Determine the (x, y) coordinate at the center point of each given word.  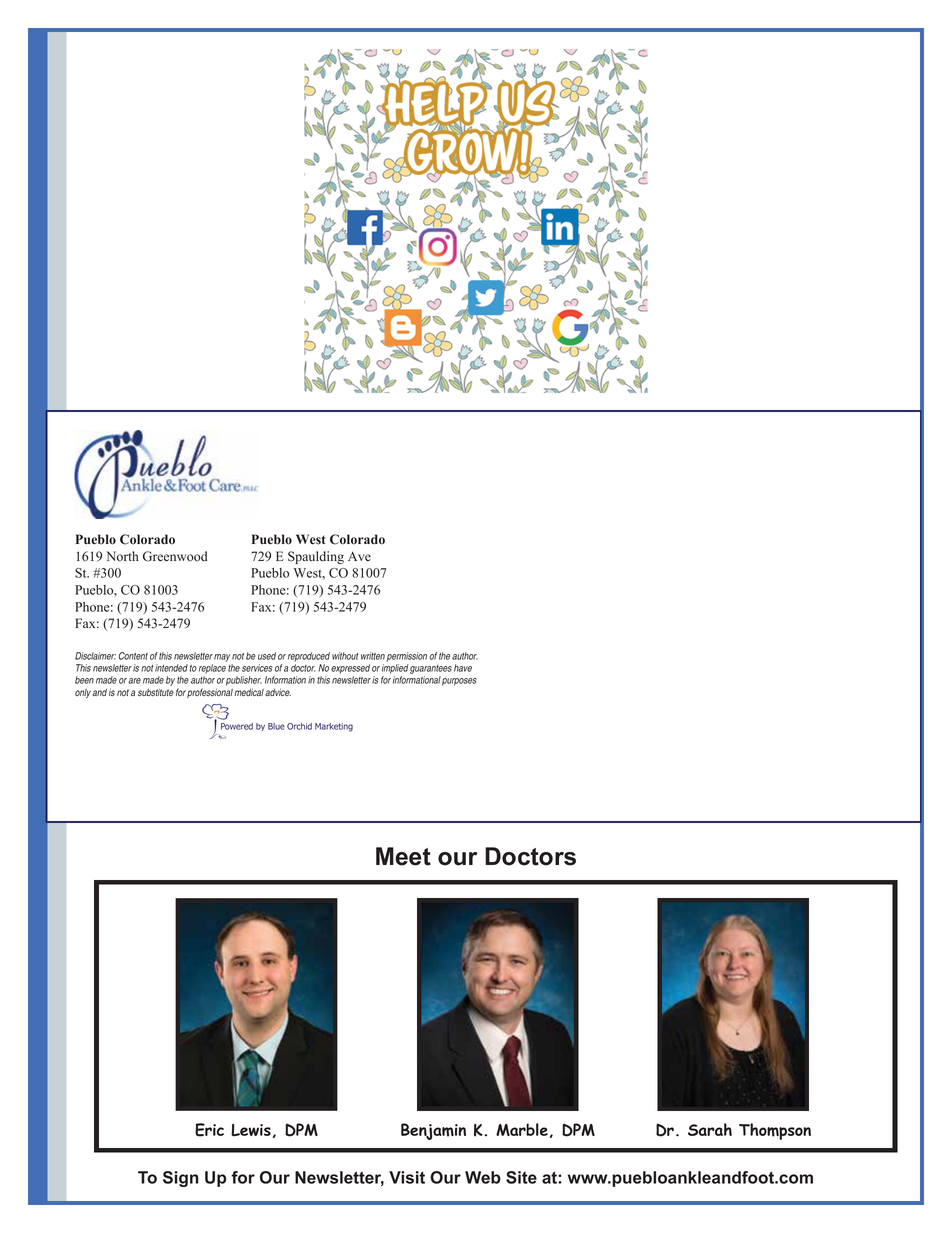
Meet (403, 856)
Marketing (334, 727)
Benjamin (433, 1131)
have (463, 668)
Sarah (710, 1129)
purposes (459, 682)
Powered (237, 726)
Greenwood (175, 556)
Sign (181, 1179)
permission (407, 657)
